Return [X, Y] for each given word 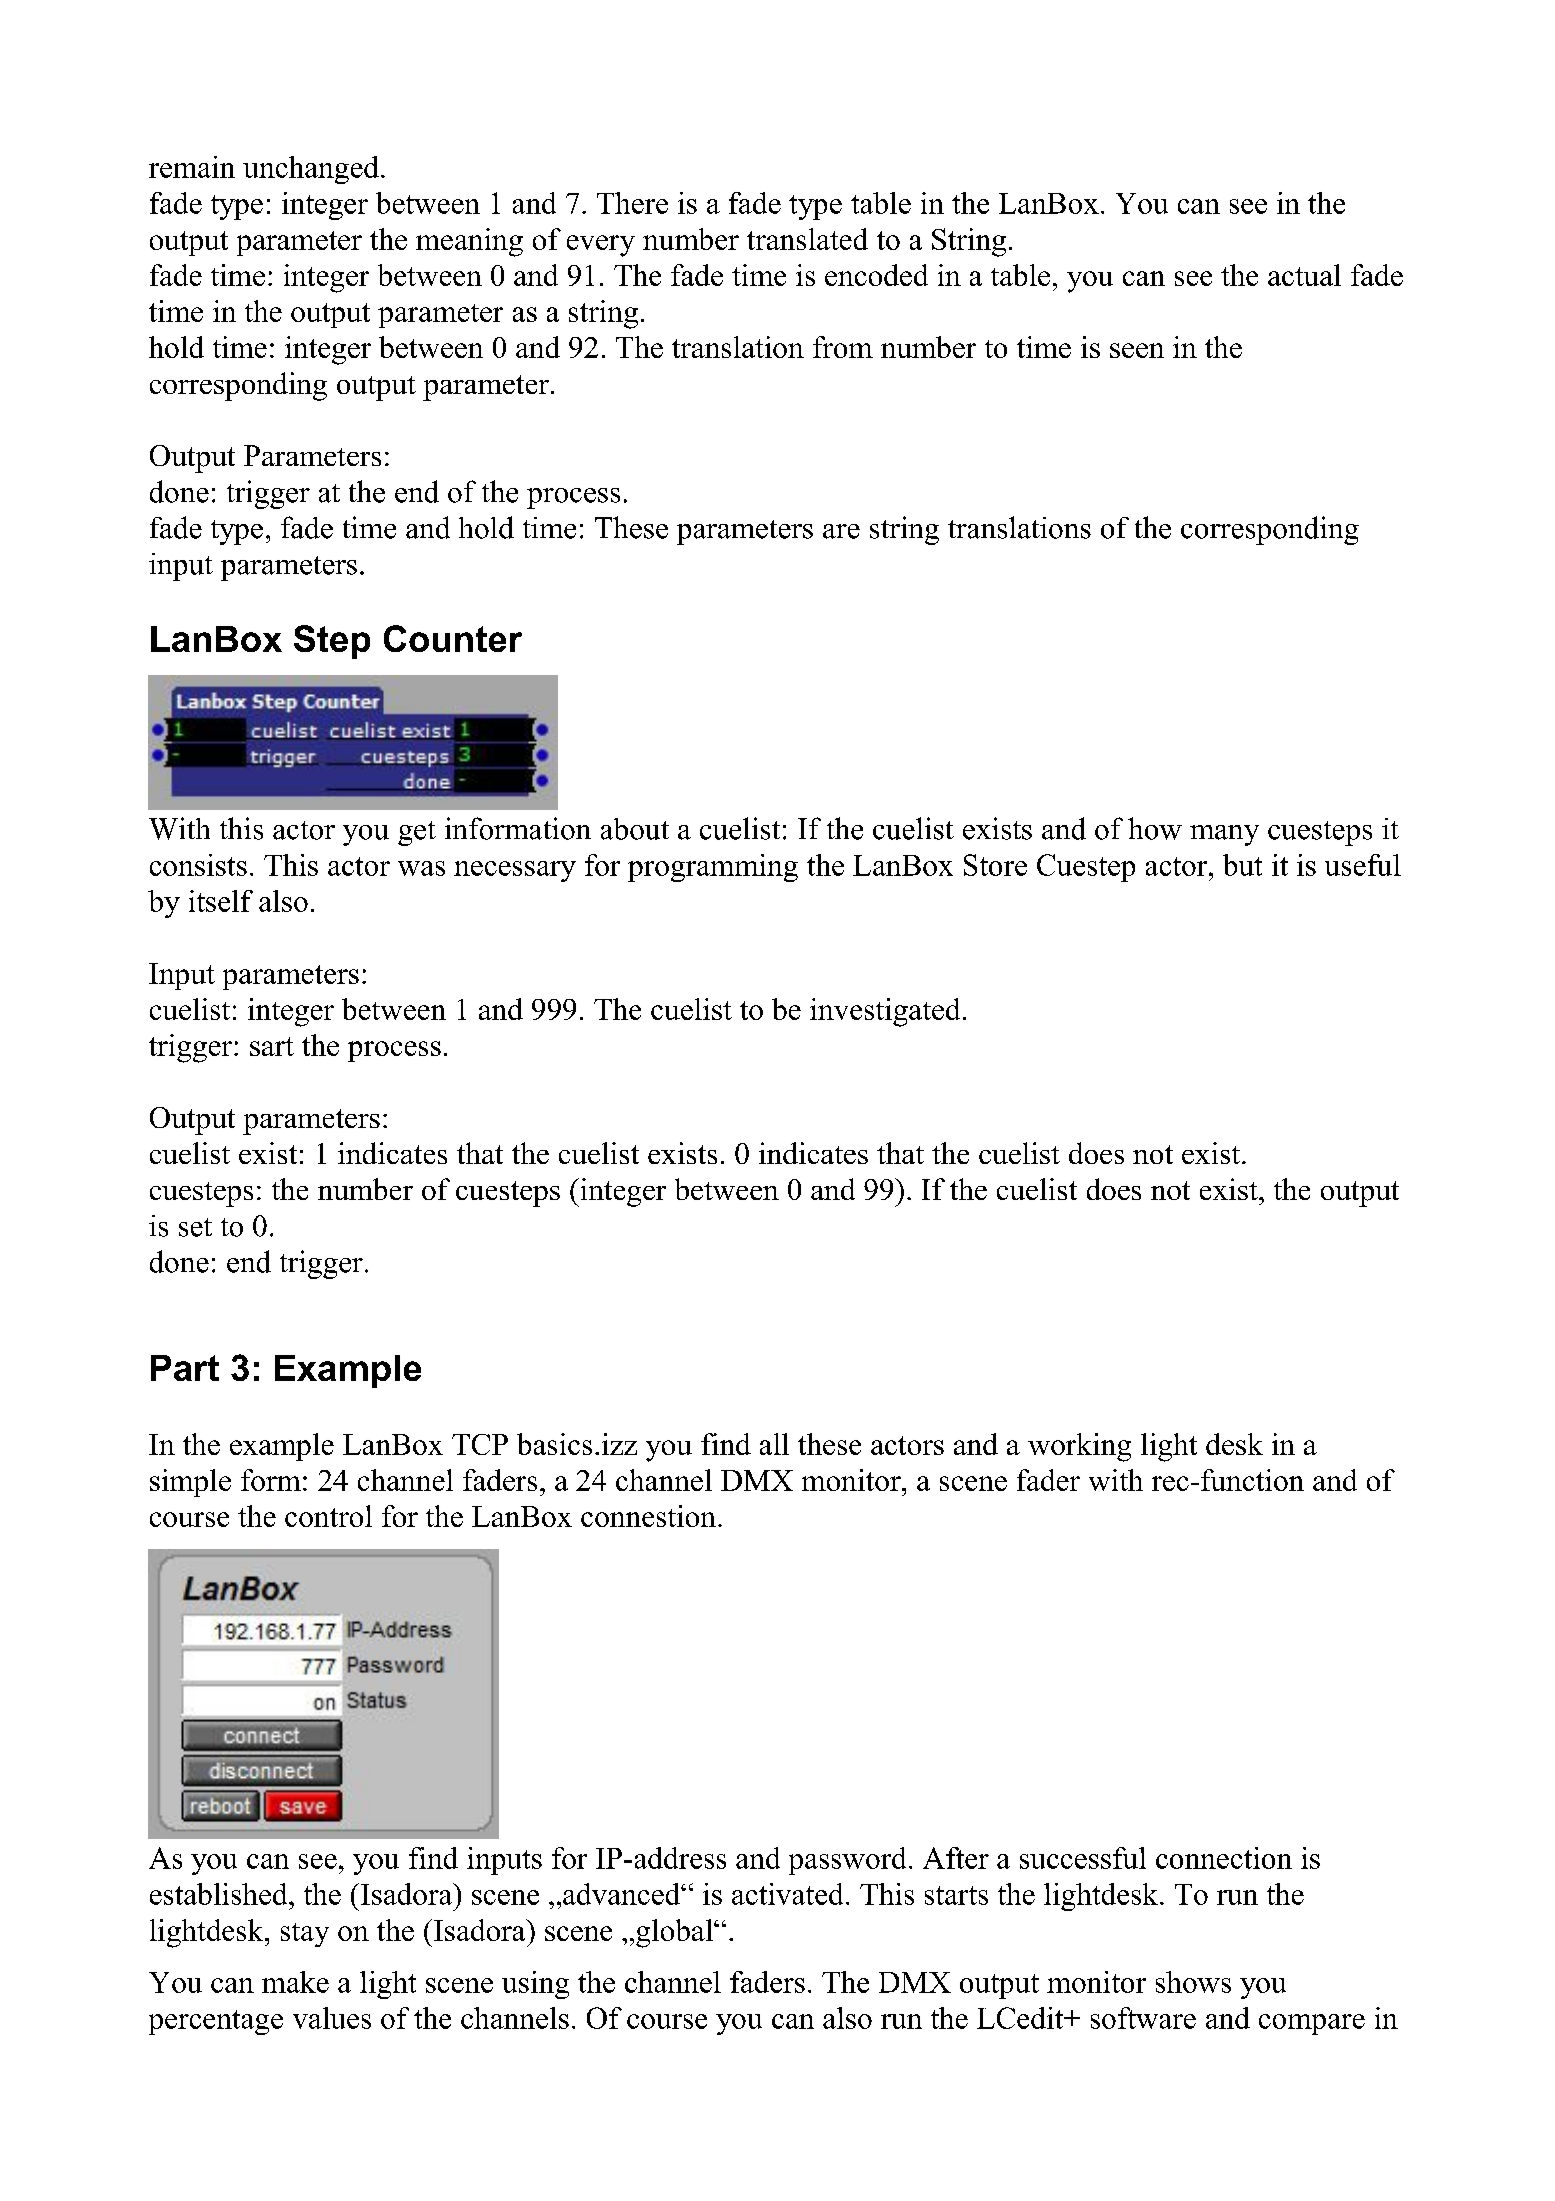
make [295, 1982]
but [1242, 865]
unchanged [311, 170]
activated [787, 1894]
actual [1304, 275]
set [195, 1227]
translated [807, 239]
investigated [885, 1012]
